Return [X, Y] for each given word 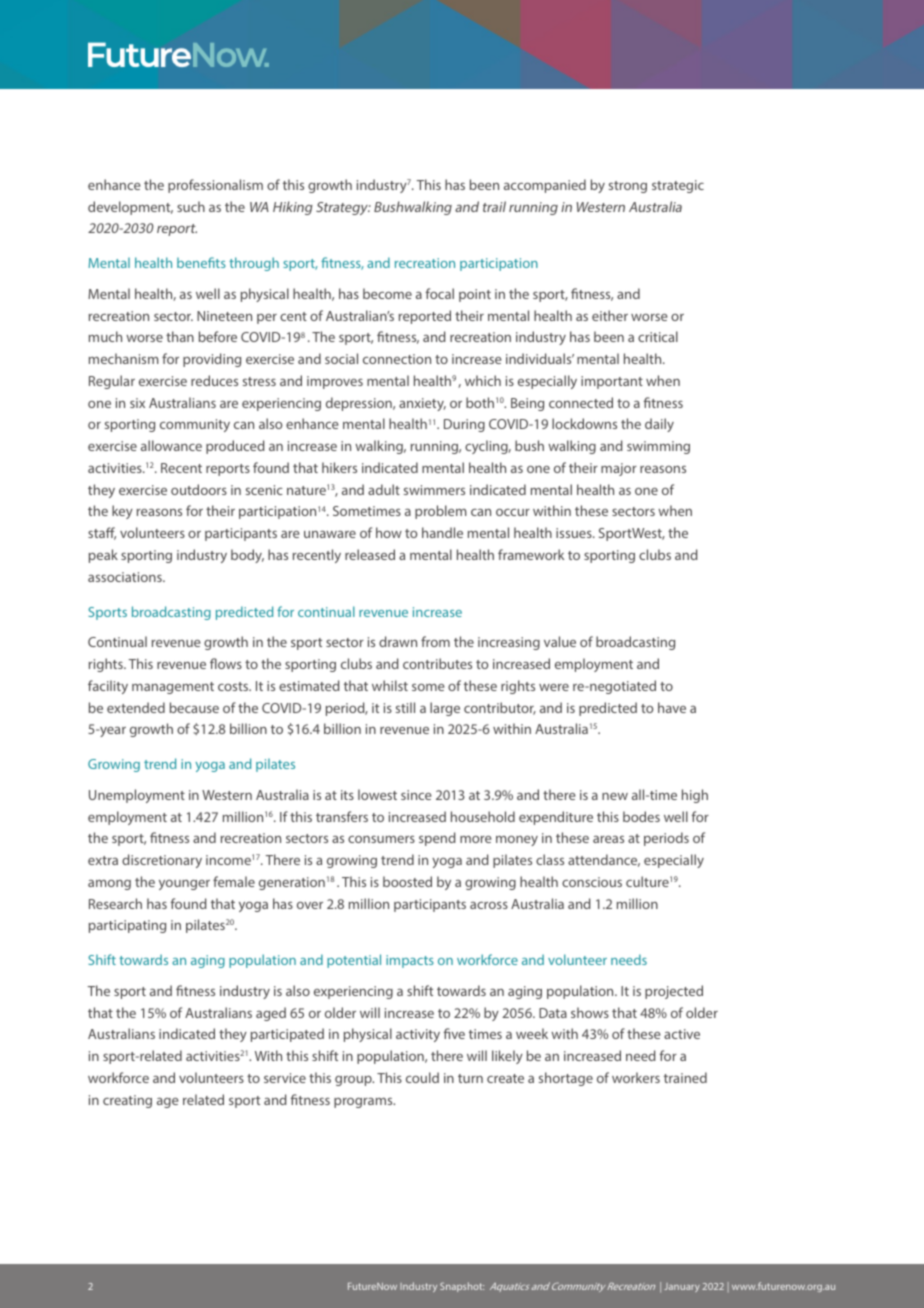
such [191, 206]
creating [127, 1101]
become [387, 293]
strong [628, 187]
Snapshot [462, 1287]
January [682, 1287]
